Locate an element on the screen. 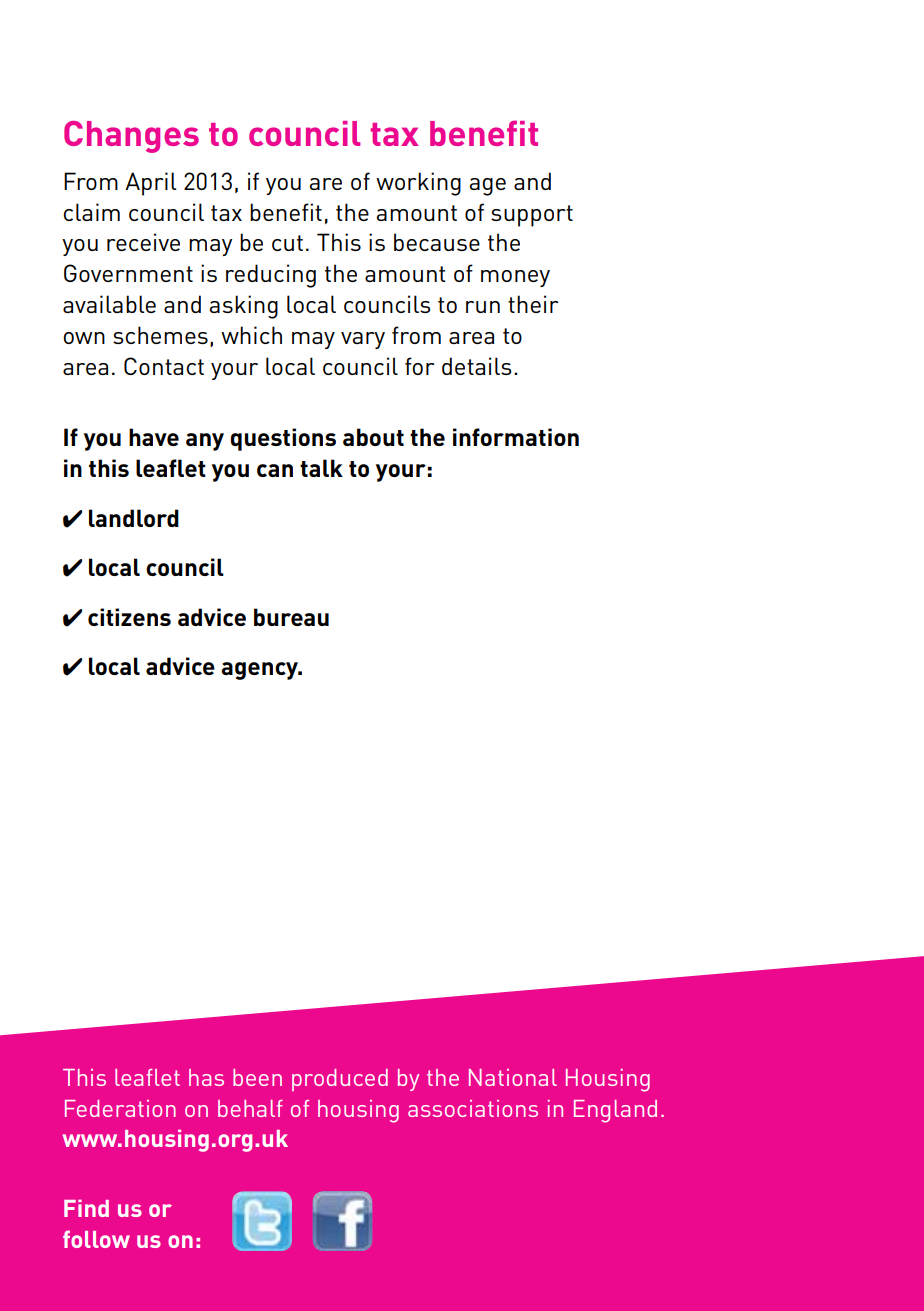 This screenshot has height=1311, width=924. produced is located at coordinates (340, 1080).
